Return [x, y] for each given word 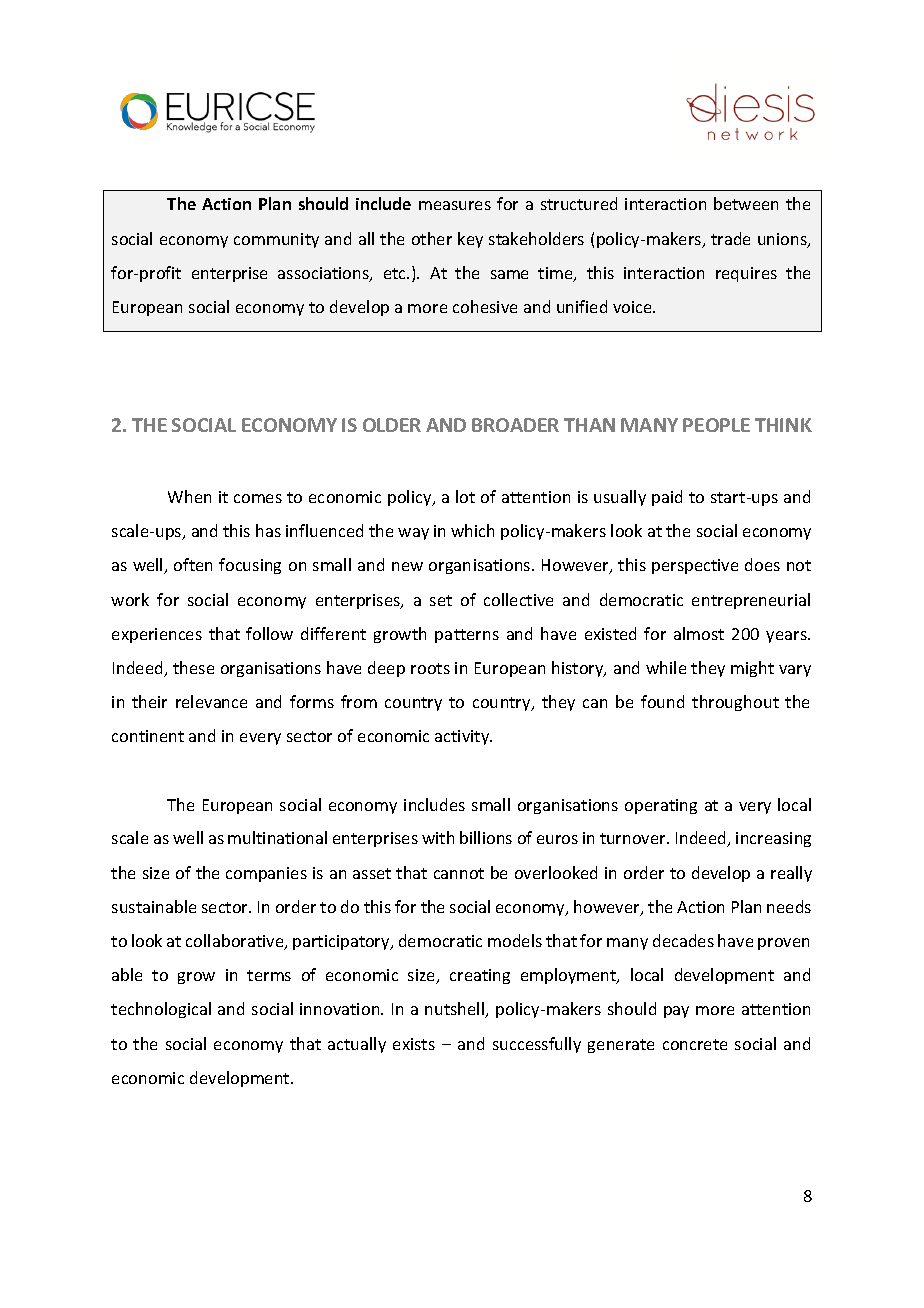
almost [699, 633]
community [276, 240]
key [470, 240]
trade [730, 238]
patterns [467, 636]
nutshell [456, 1010]
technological [161, 1010]
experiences [157, 635]
